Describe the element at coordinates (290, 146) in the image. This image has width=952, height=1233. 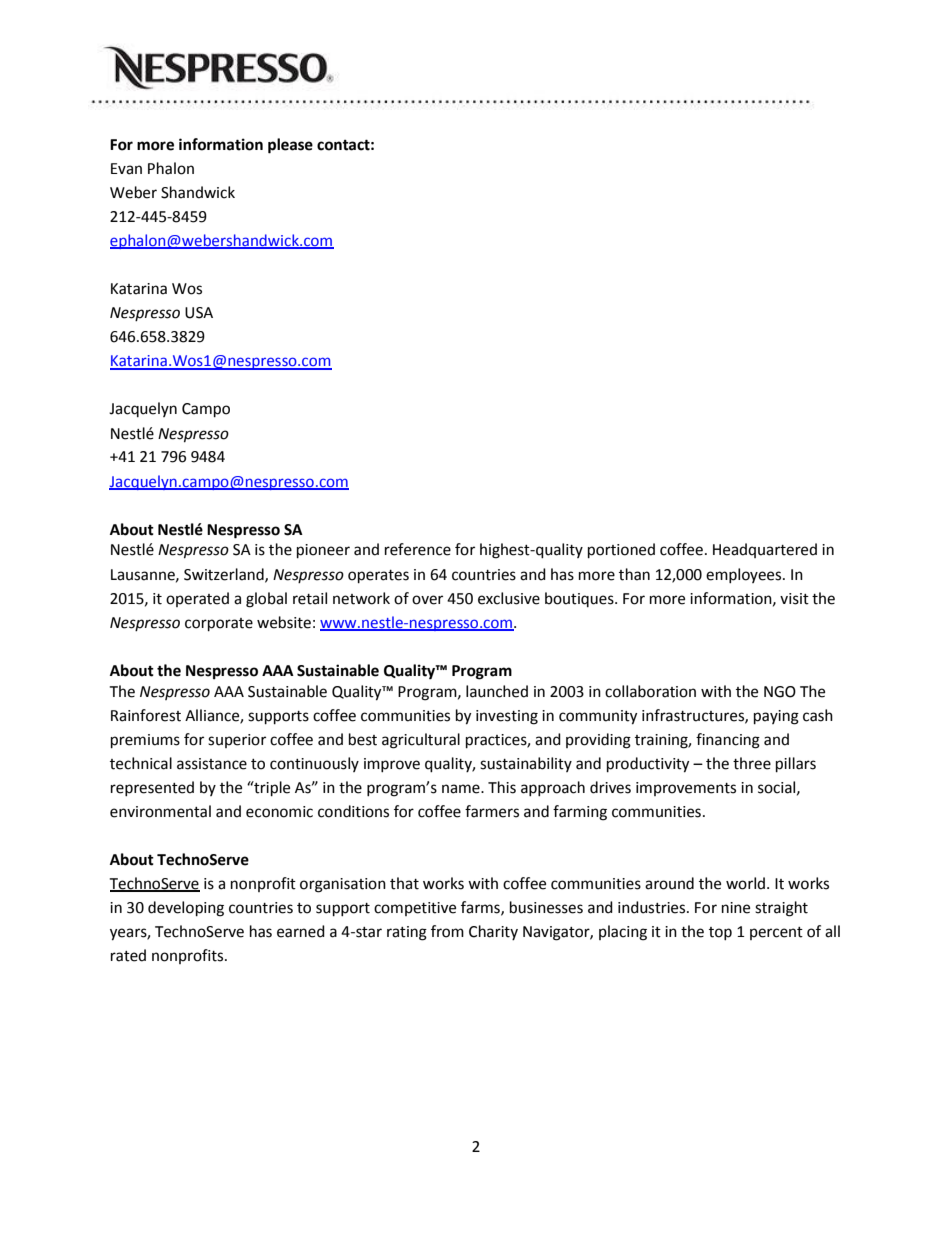
I see `please` at that location.
